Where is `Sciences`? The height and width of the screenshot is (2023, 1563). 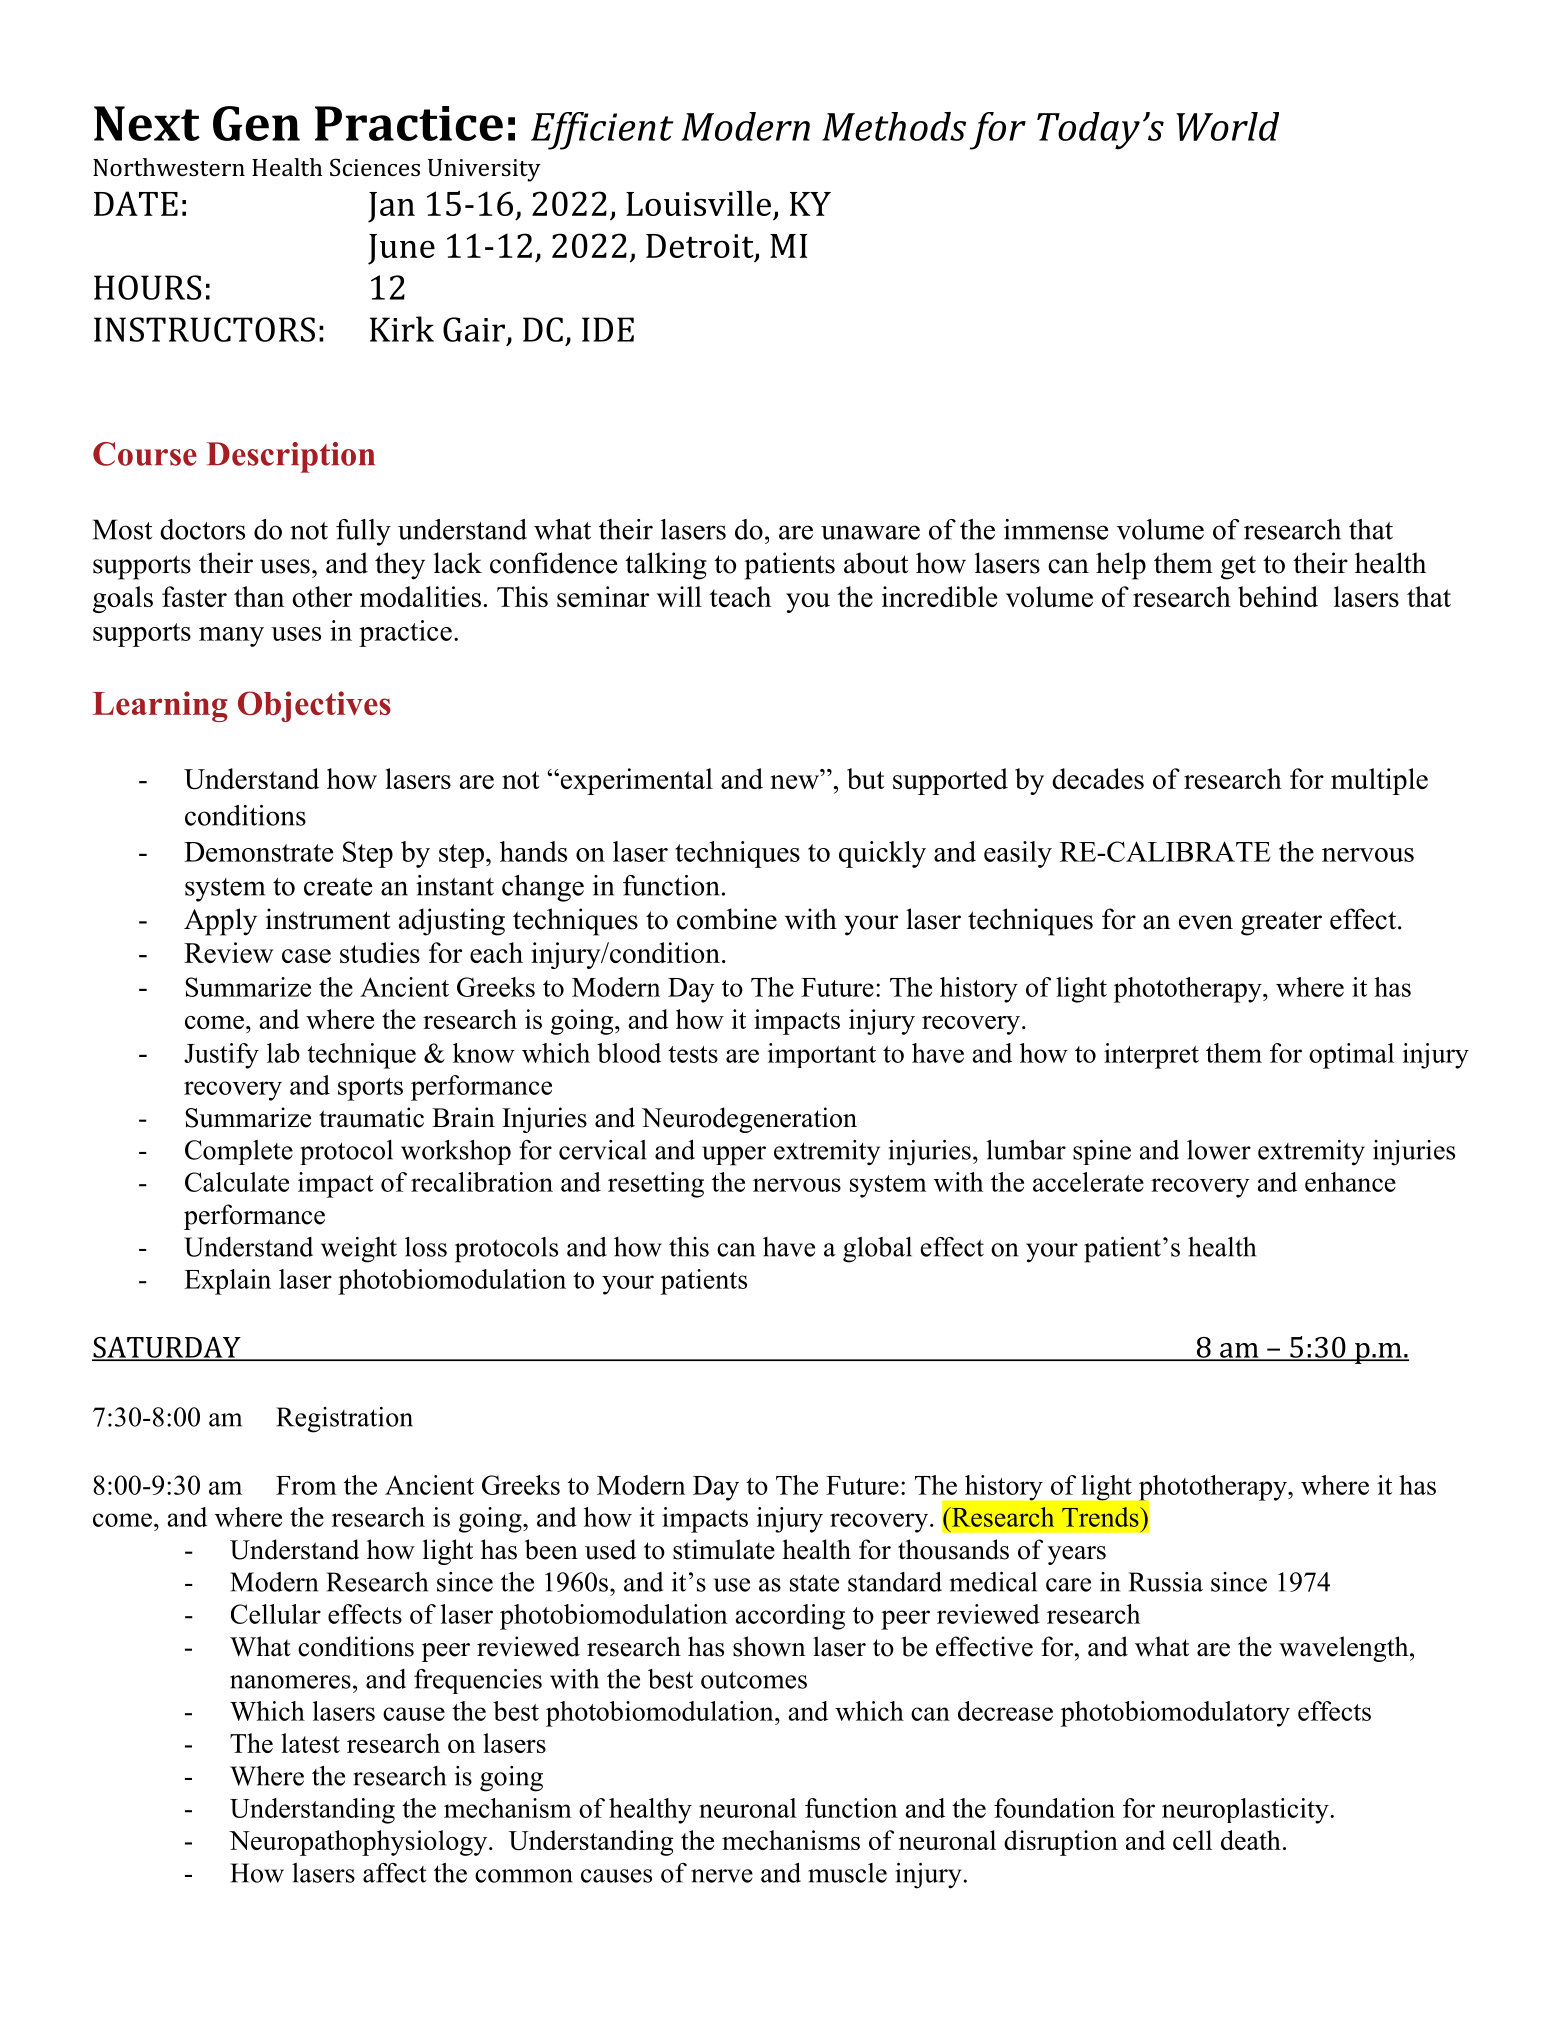
Sciences is located at coordinates (375, 167).
